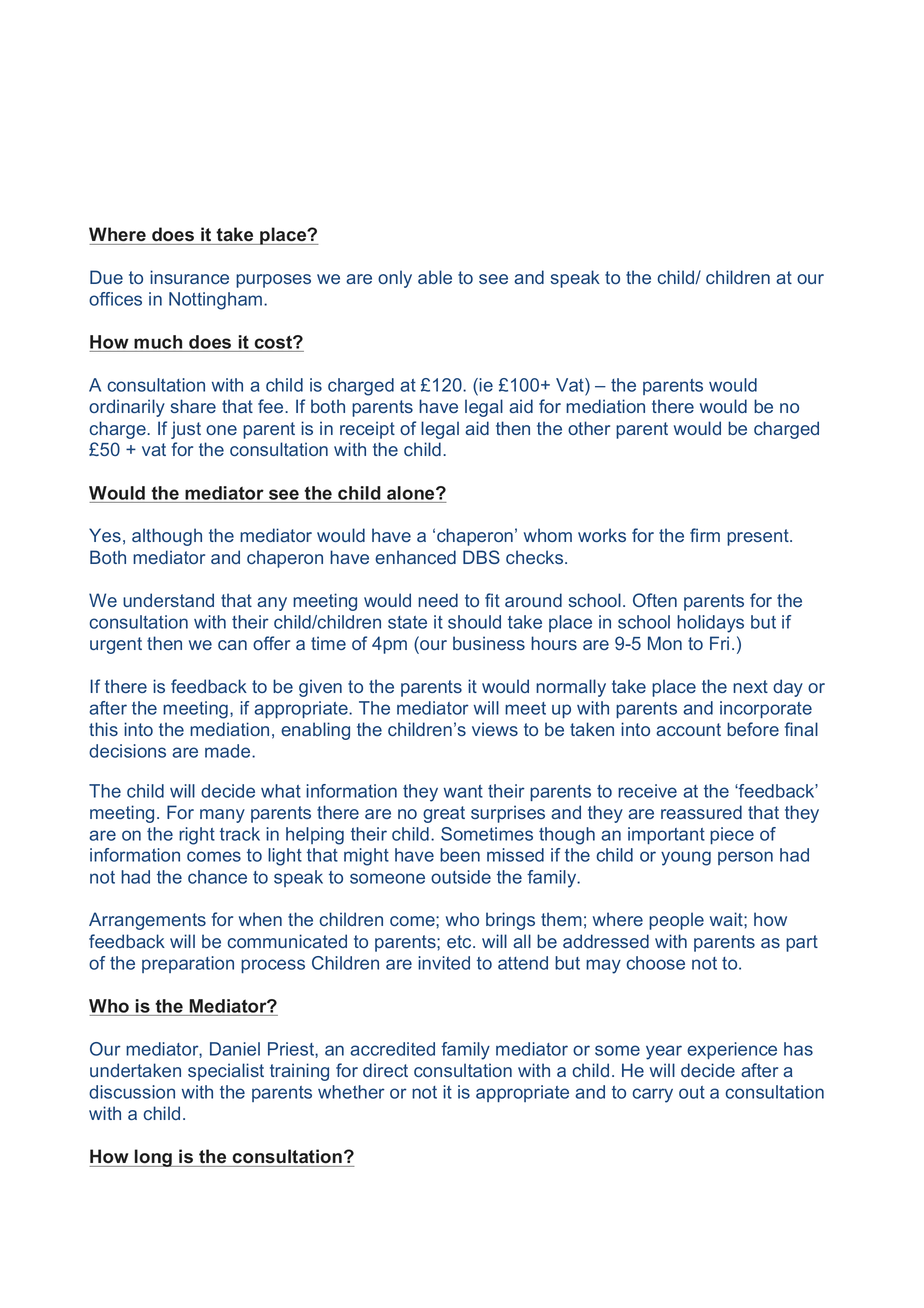  What do you see at coordinates (435, 277) in the screenshot?
I see `able` at bounding box center [435, 277].
